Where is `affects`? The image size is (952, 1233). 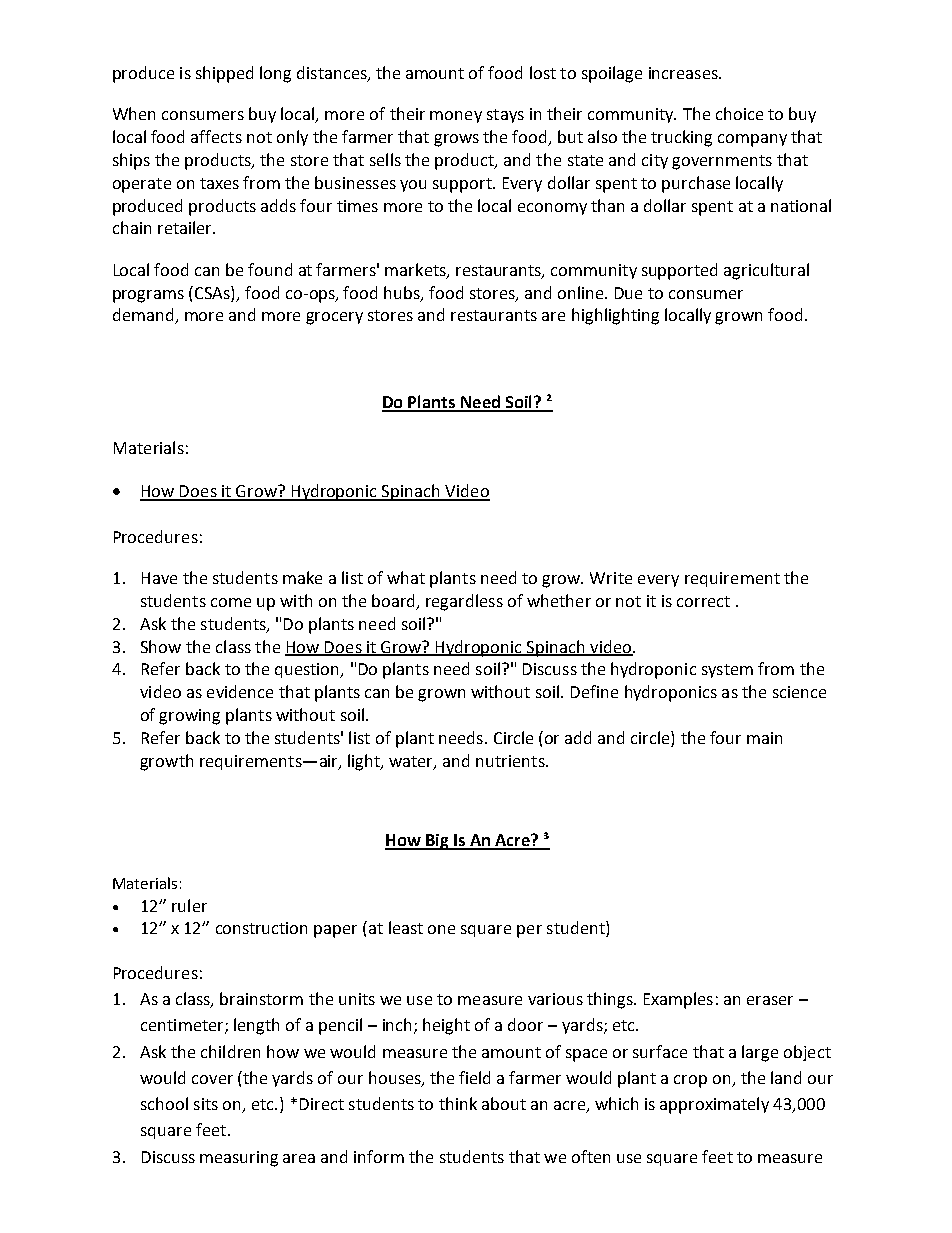
affects is located at coordinates (216, 136).
